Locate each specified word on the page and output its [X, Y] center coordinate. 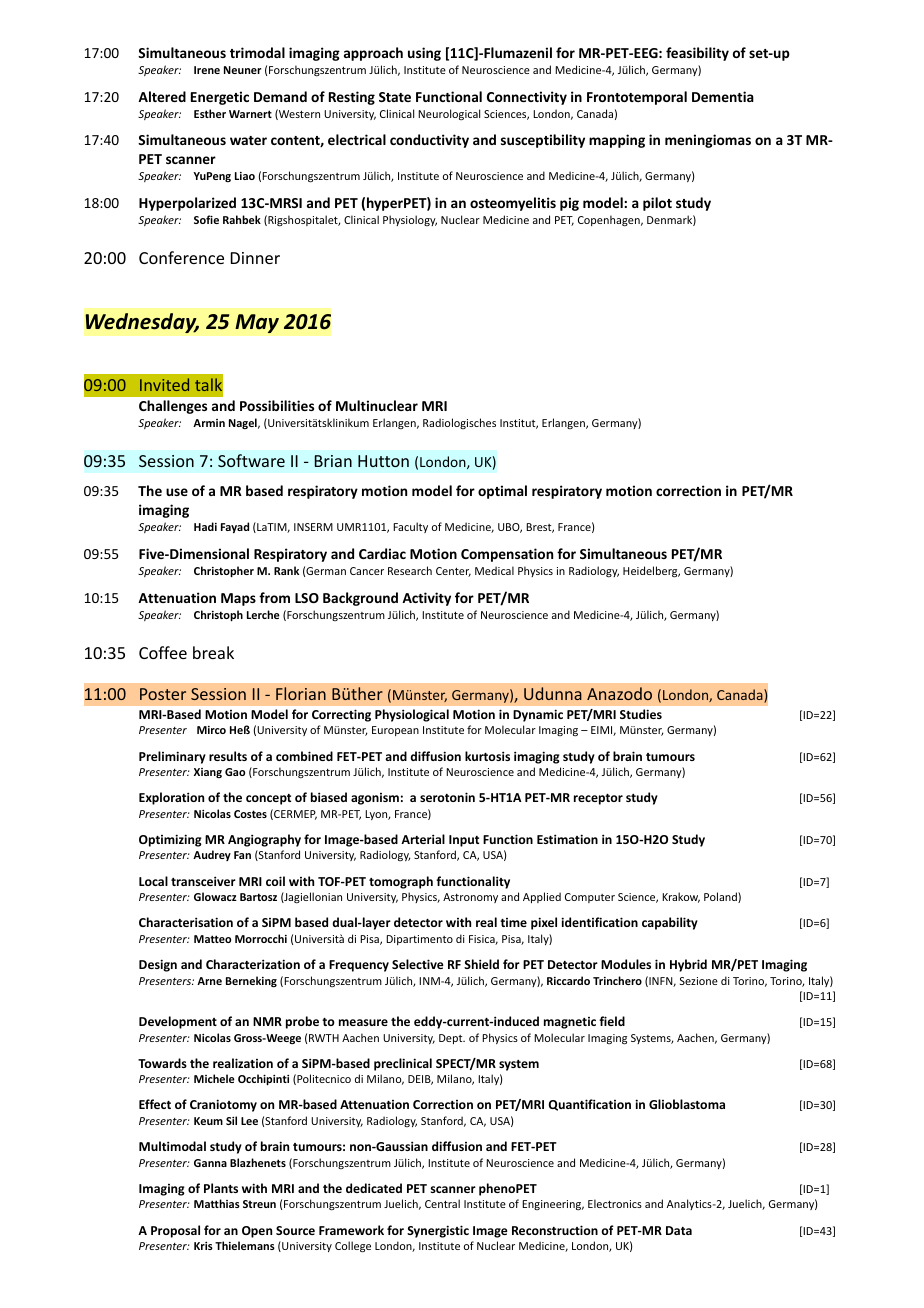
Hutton [383, 461]
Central [442, 1203]
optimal [502, 492]
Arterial [423, 839]
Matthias [217, 1203]
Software [251, 460]
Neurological [449, 114]
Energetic [220, 98]
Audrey [212, 855]
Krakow [681, 897]
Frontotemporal [637, 98]
